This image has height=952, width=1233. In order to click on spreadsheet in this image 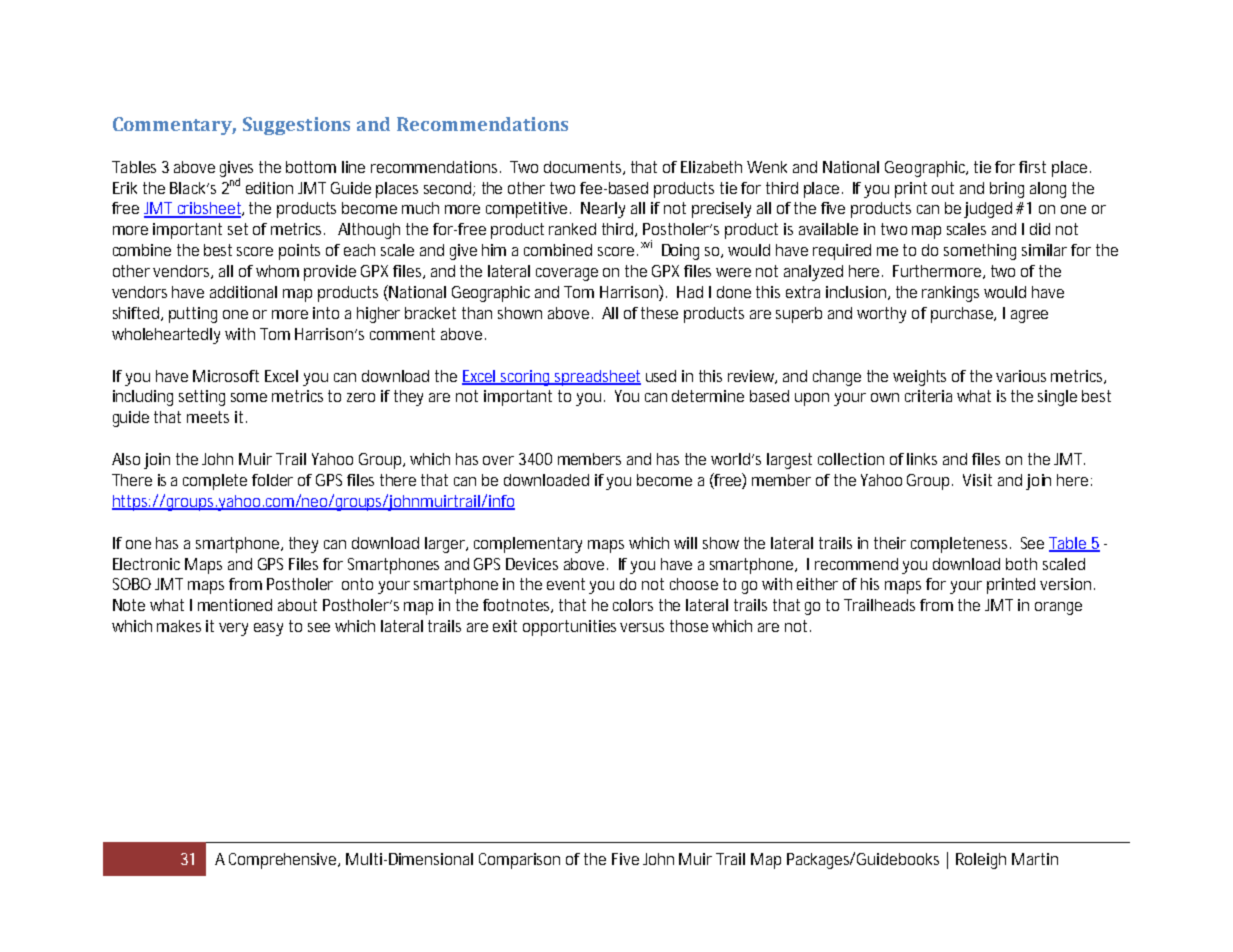, I will do `click(597, 378)`.
